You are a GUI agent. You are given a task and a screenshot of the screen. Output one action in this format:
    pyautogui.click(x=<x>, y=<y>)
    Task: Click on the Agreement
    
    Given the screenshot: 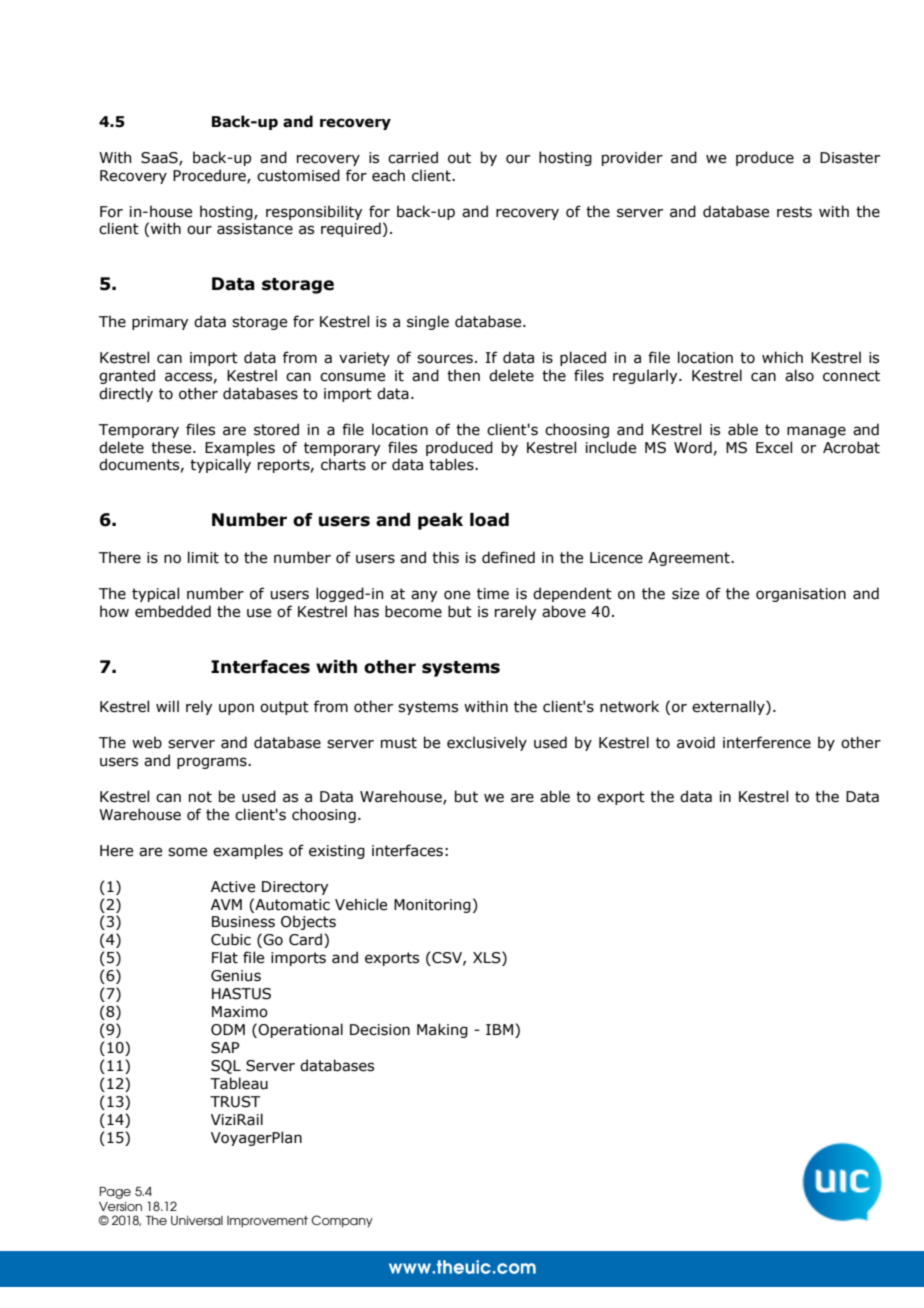 What is the action you would take?
    pyautogui.click(x=690, y=559)
